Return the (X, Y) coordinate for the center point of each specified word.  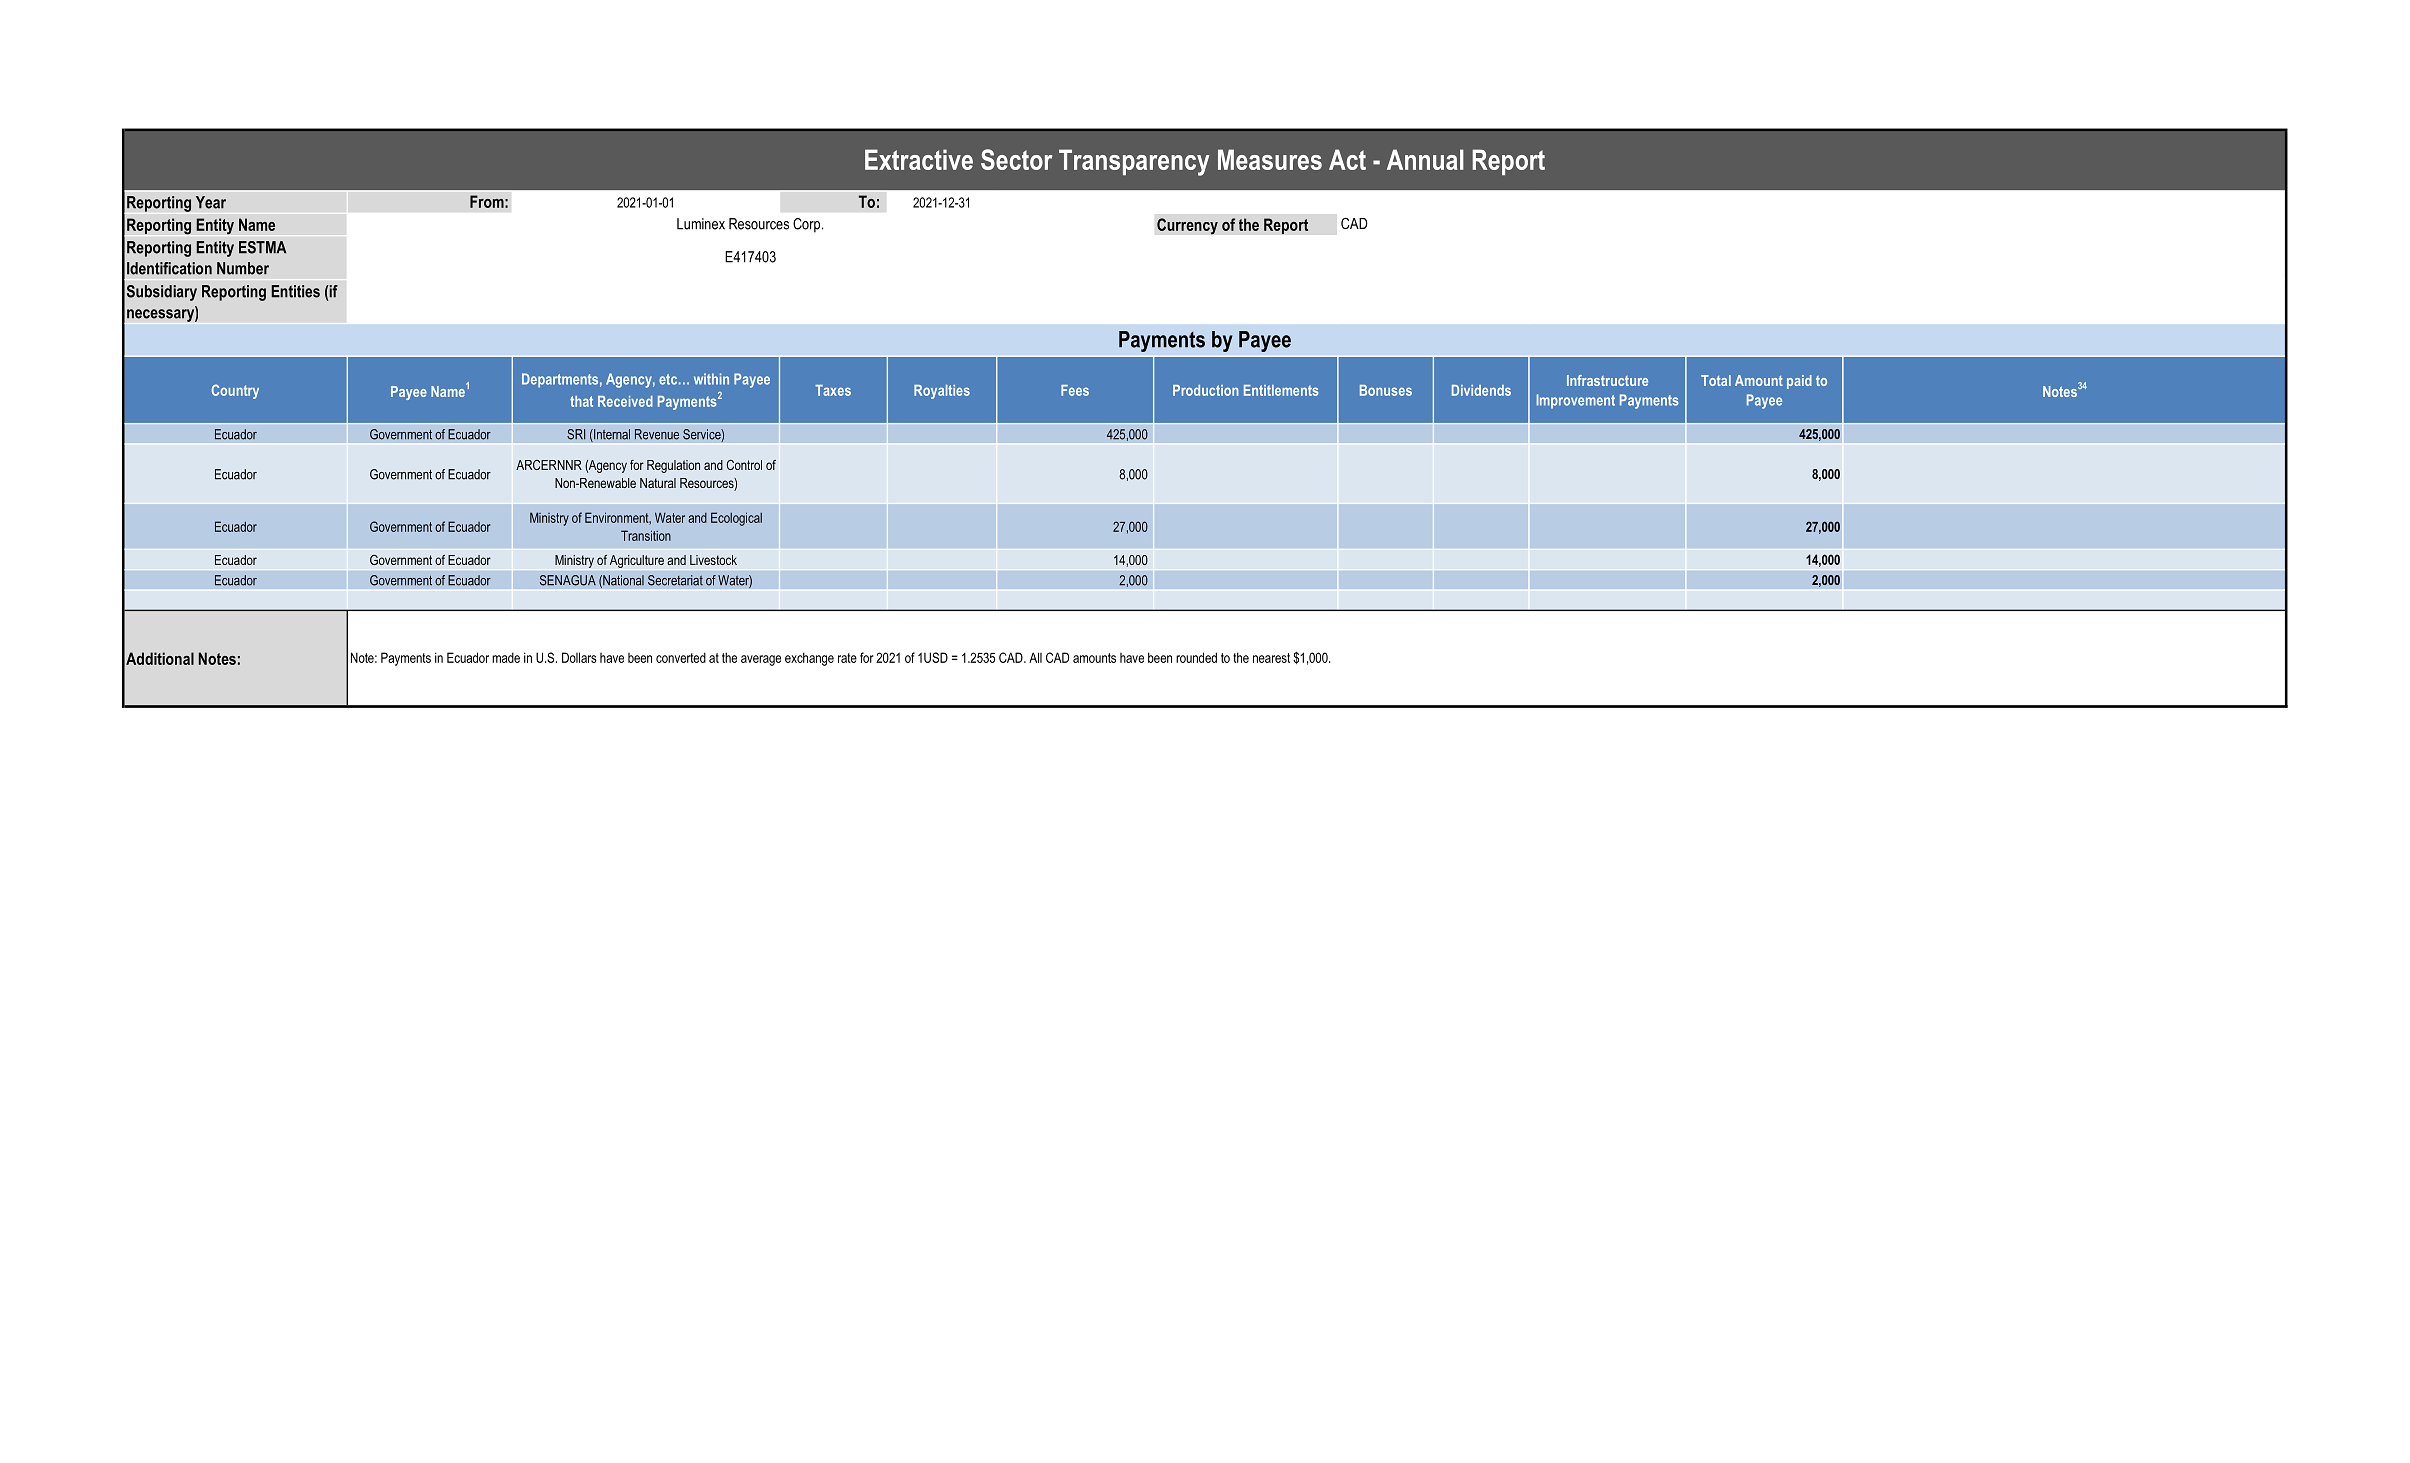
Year (211, 202)
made (506, 657)
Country (235, 391)
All (1035, 657)
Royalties (942, 392)
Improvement (1576, 401)
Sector (1016, 159)
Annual (1425, 159)
